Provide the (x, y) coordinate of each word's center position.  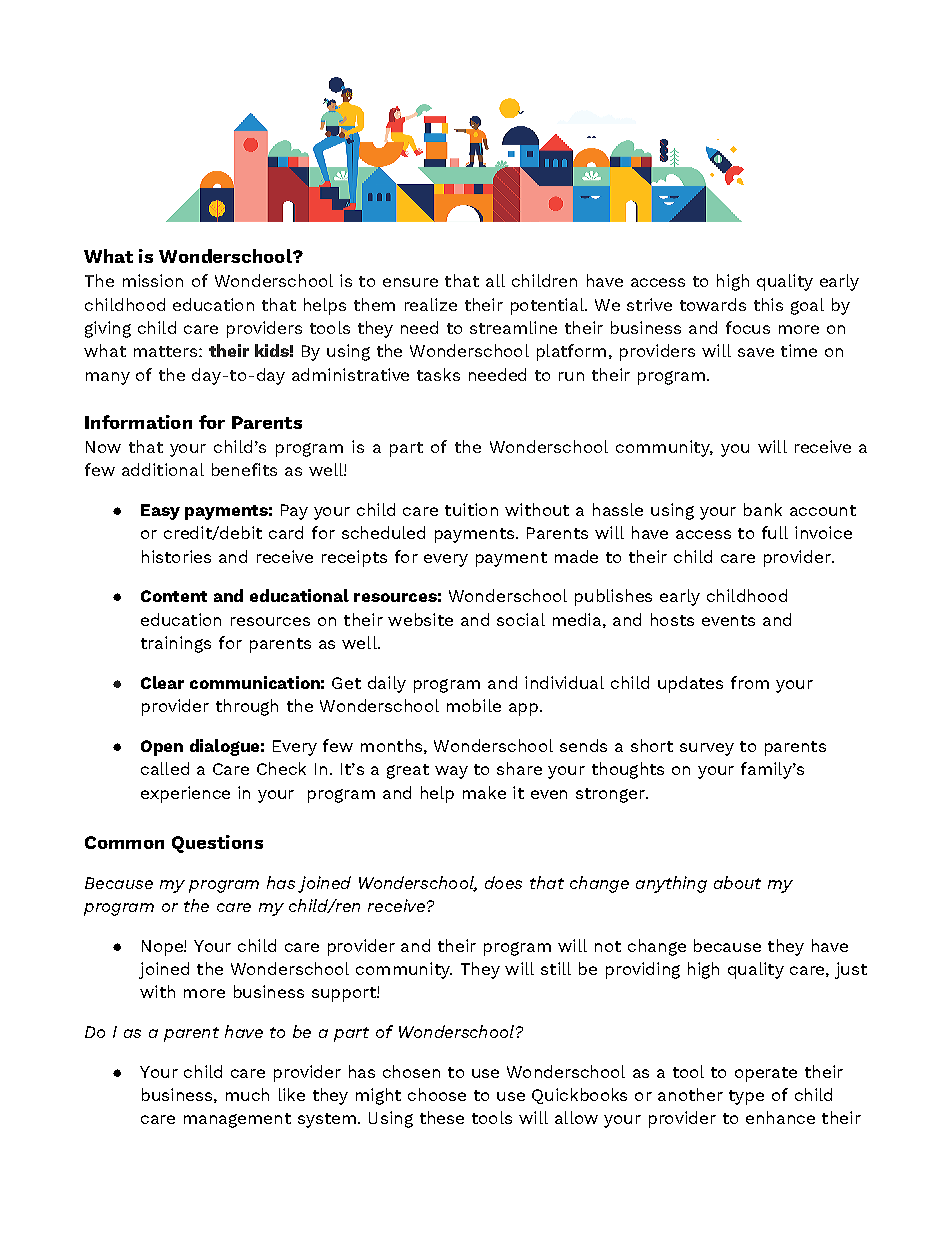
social (521, 619)
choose (437, 1094)
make (484, 792)
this (768, 304)
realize (431, 304)
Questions (217, 844)
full (775, 532)
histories (176, 556)
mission (153, 280)
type (746, 1097)
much (247, 1094)
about (737, 882)
